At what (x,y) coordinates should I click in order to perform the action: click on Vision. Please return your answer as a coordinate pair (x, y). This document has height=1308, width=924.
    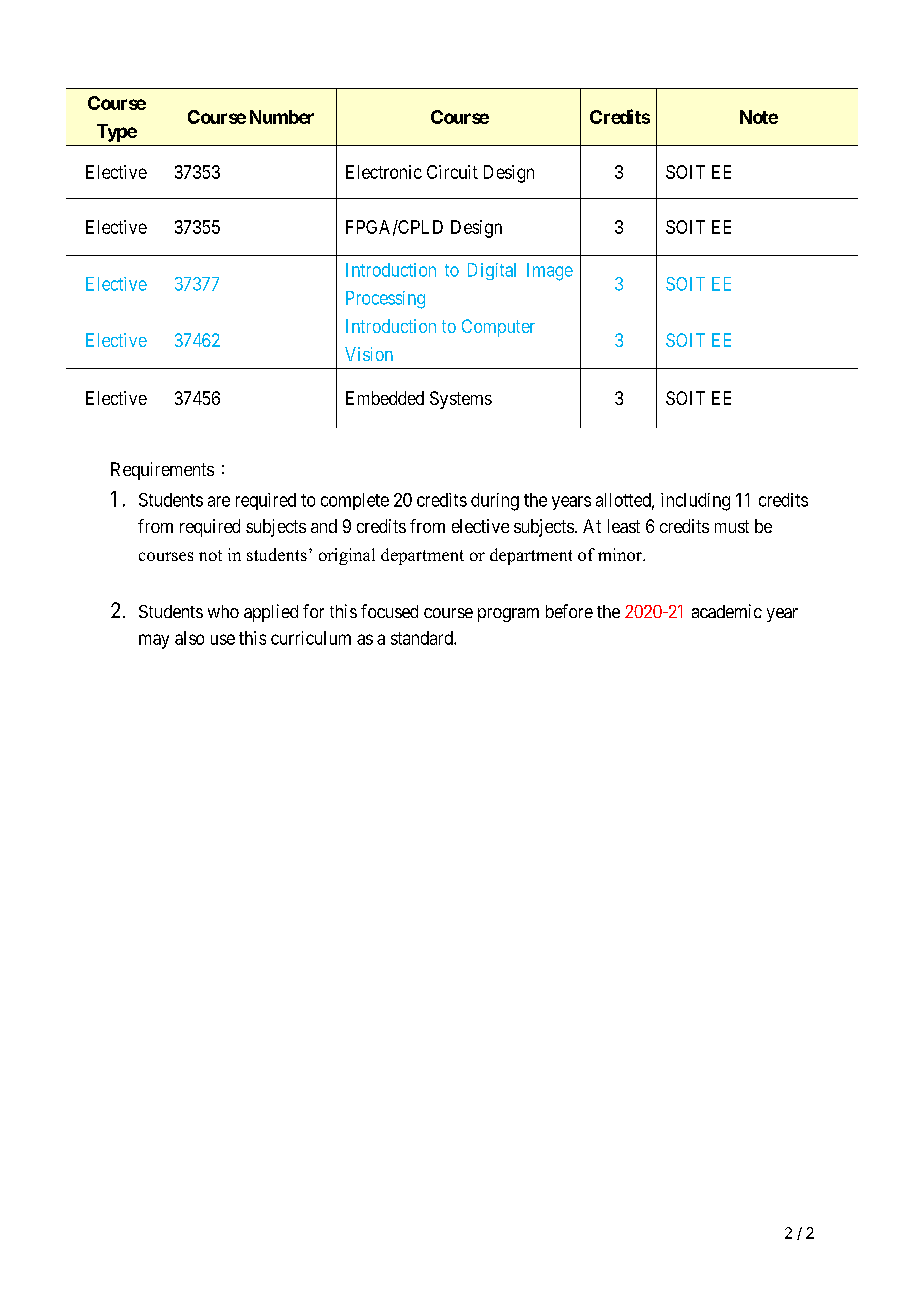
    Looking at the image, I should click on (369, 354).
